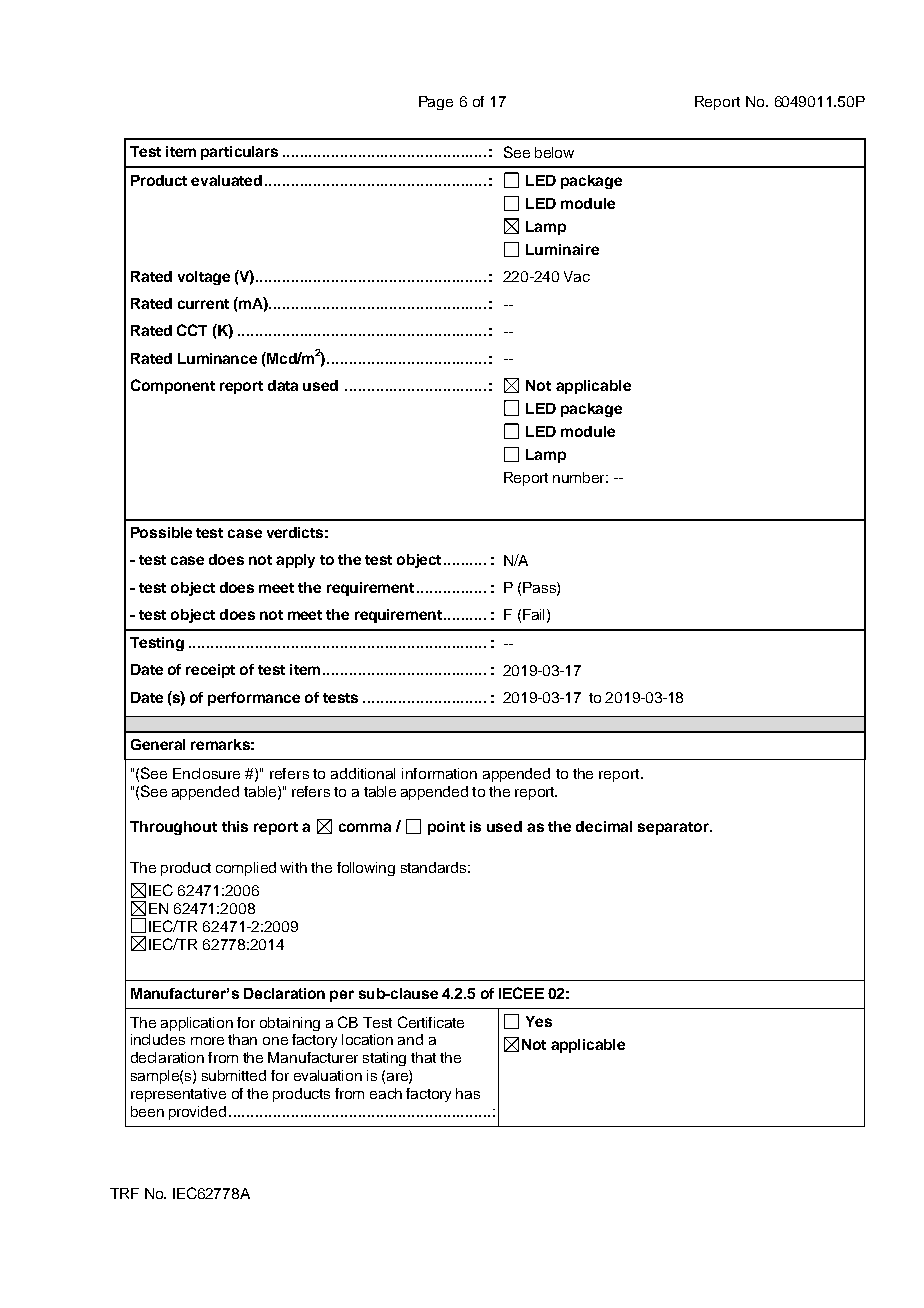 This screenshot has width=924, height=1308. I want to click on below, so click(554, 152).
